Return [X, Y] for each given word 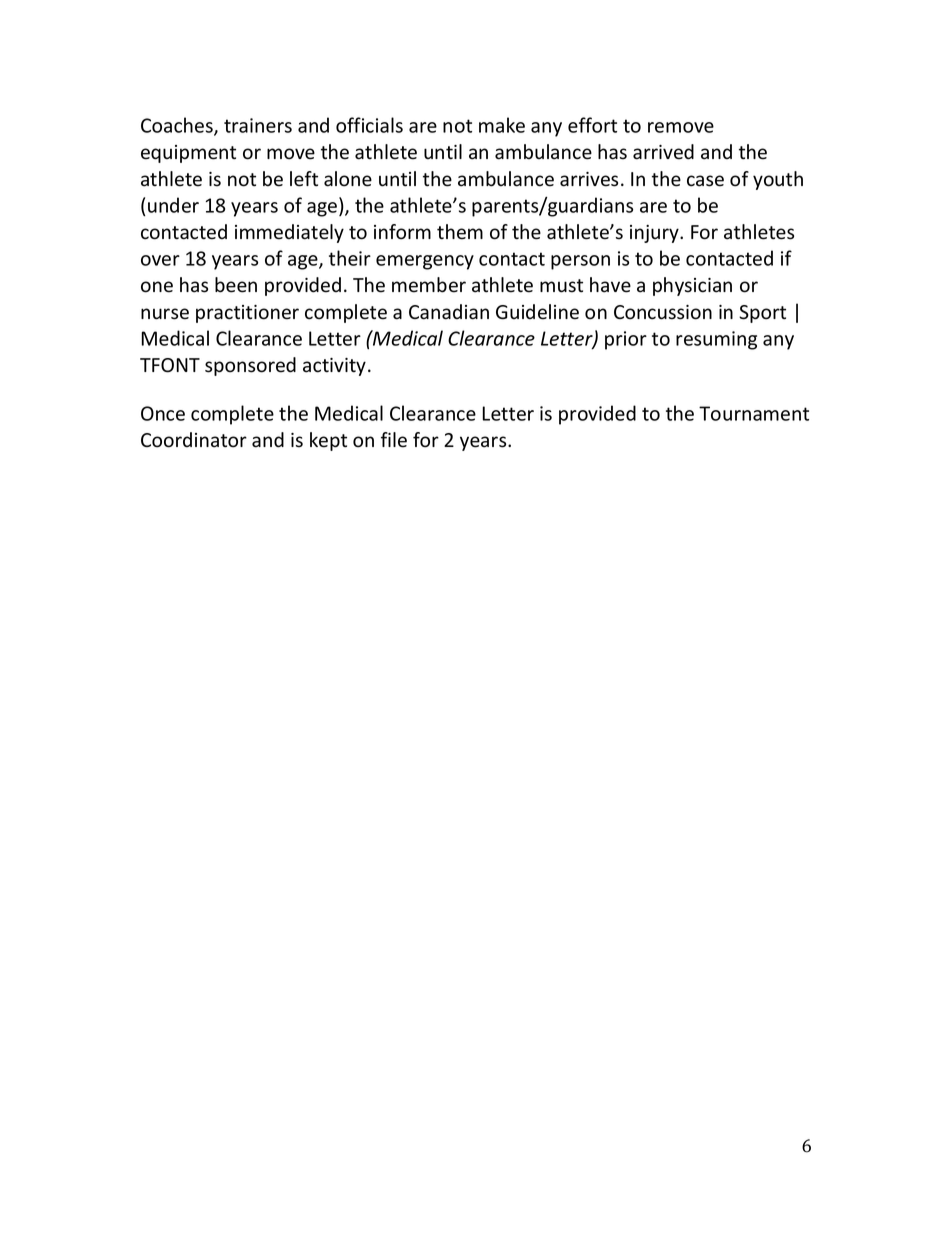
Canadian [449, 312]
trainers [258, 125]
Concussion [663, 312]
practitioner [247, 314]
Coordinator [194, 440]
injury [655, 234]
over [160, 260]
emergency [425, 262]
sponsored [250, 366]
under [173, 205]
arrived [663, 152]
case [705, 181]
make [502, 125]
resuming [716, 340]
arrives [589, 179]
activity [334, 367]
